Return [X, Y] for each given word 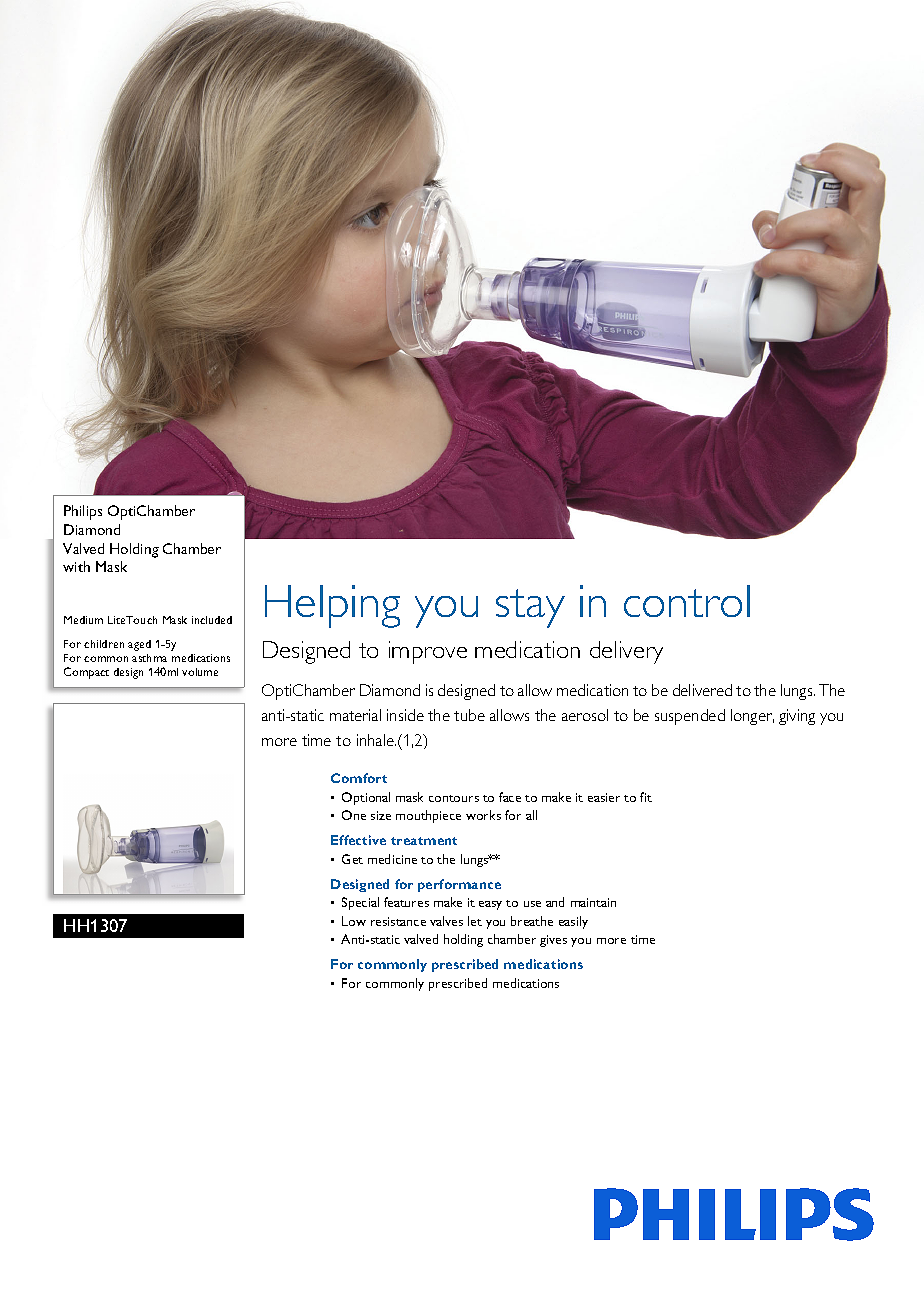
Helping [332, 606]
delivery [626, 652]
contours [454, 798]
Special [360, 903]
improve [428, 652]
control [687, 601]
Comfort [359, 778]
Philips [83, 512]
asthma [149, 658]
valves [446, 921]
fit [646, 797]
